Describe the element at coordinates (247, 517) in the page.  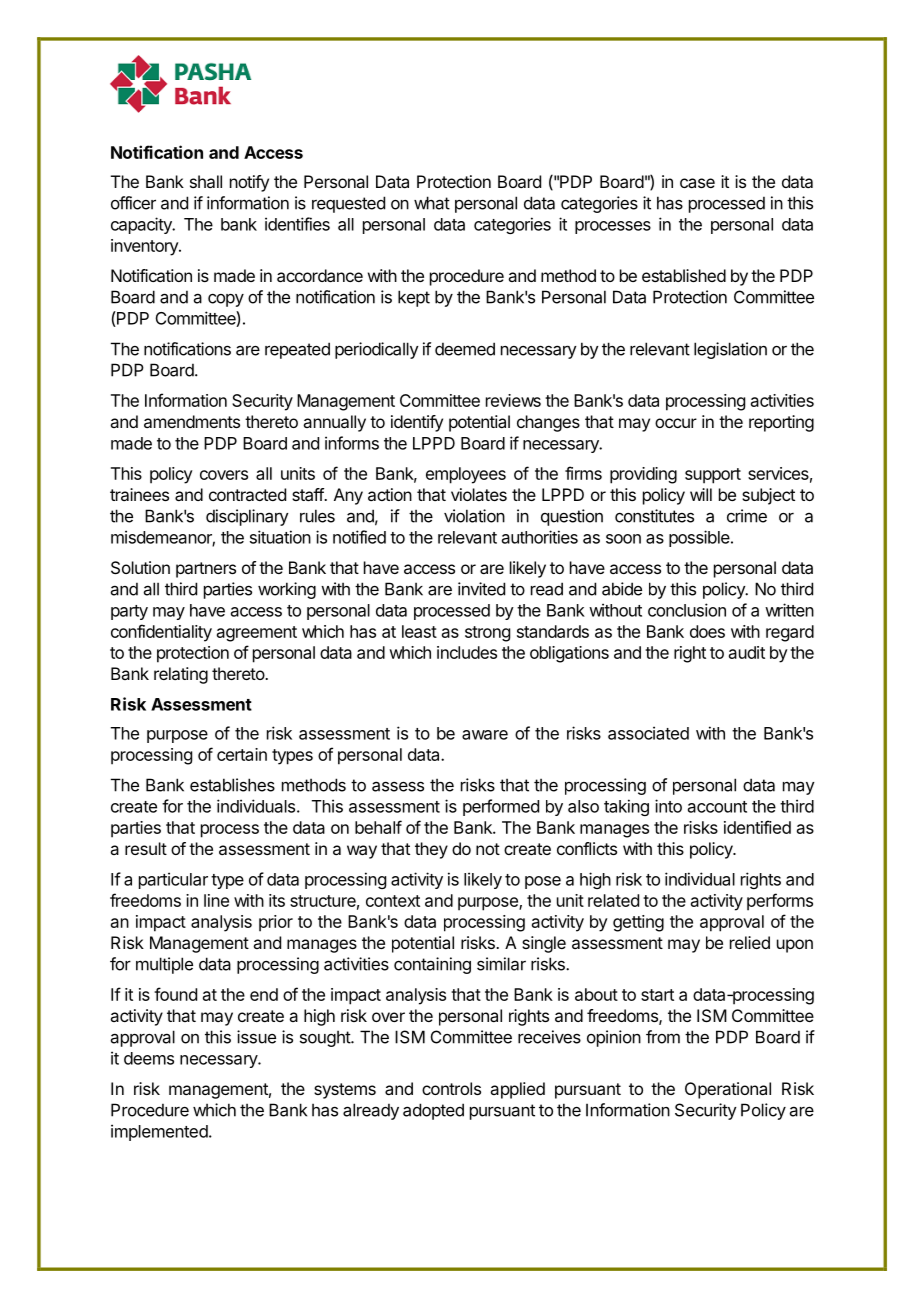
I see `disciplinary` at that location.
